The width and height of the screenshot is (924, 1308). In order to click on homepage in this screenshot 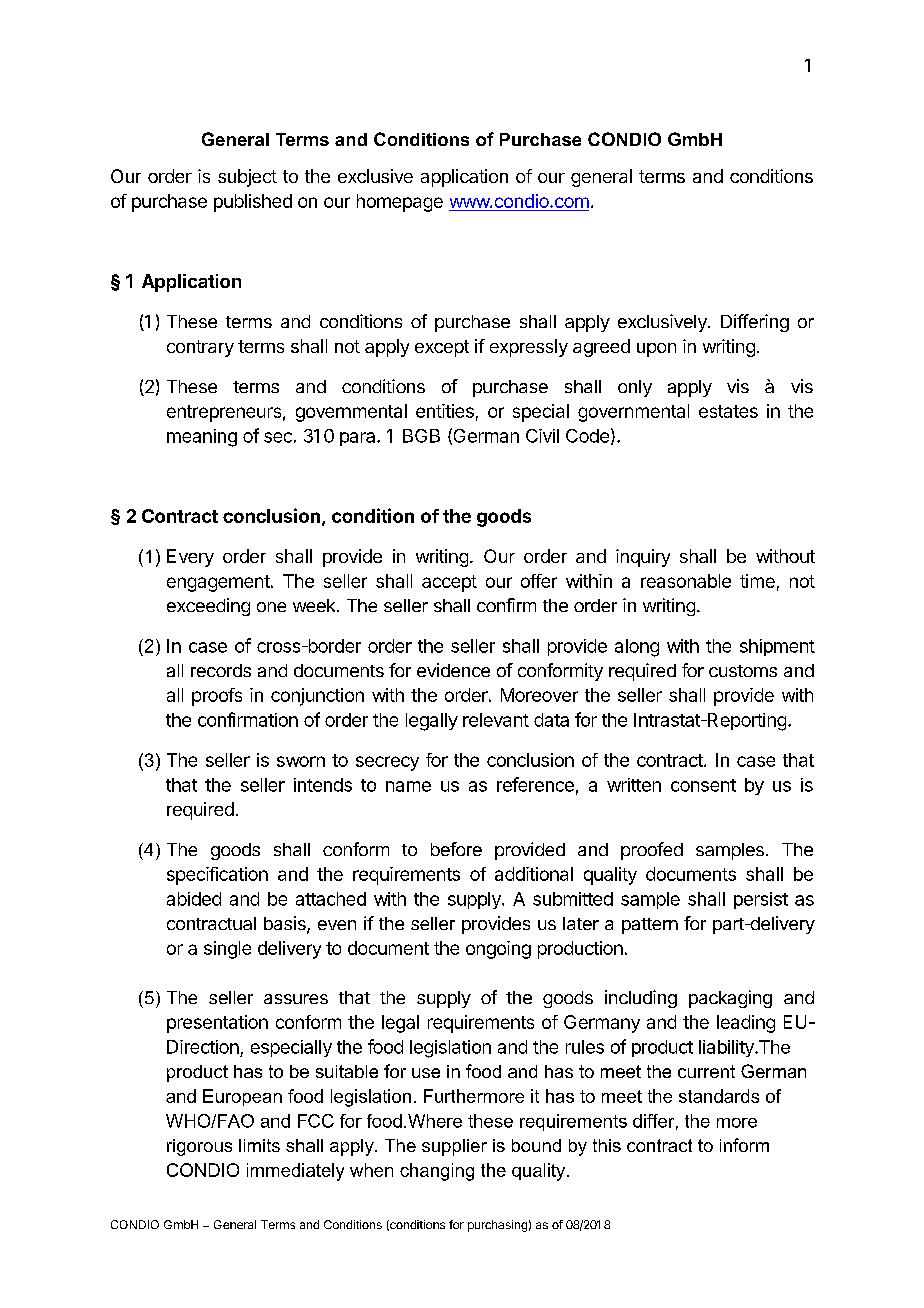, I will do `click(400, 203)`.
